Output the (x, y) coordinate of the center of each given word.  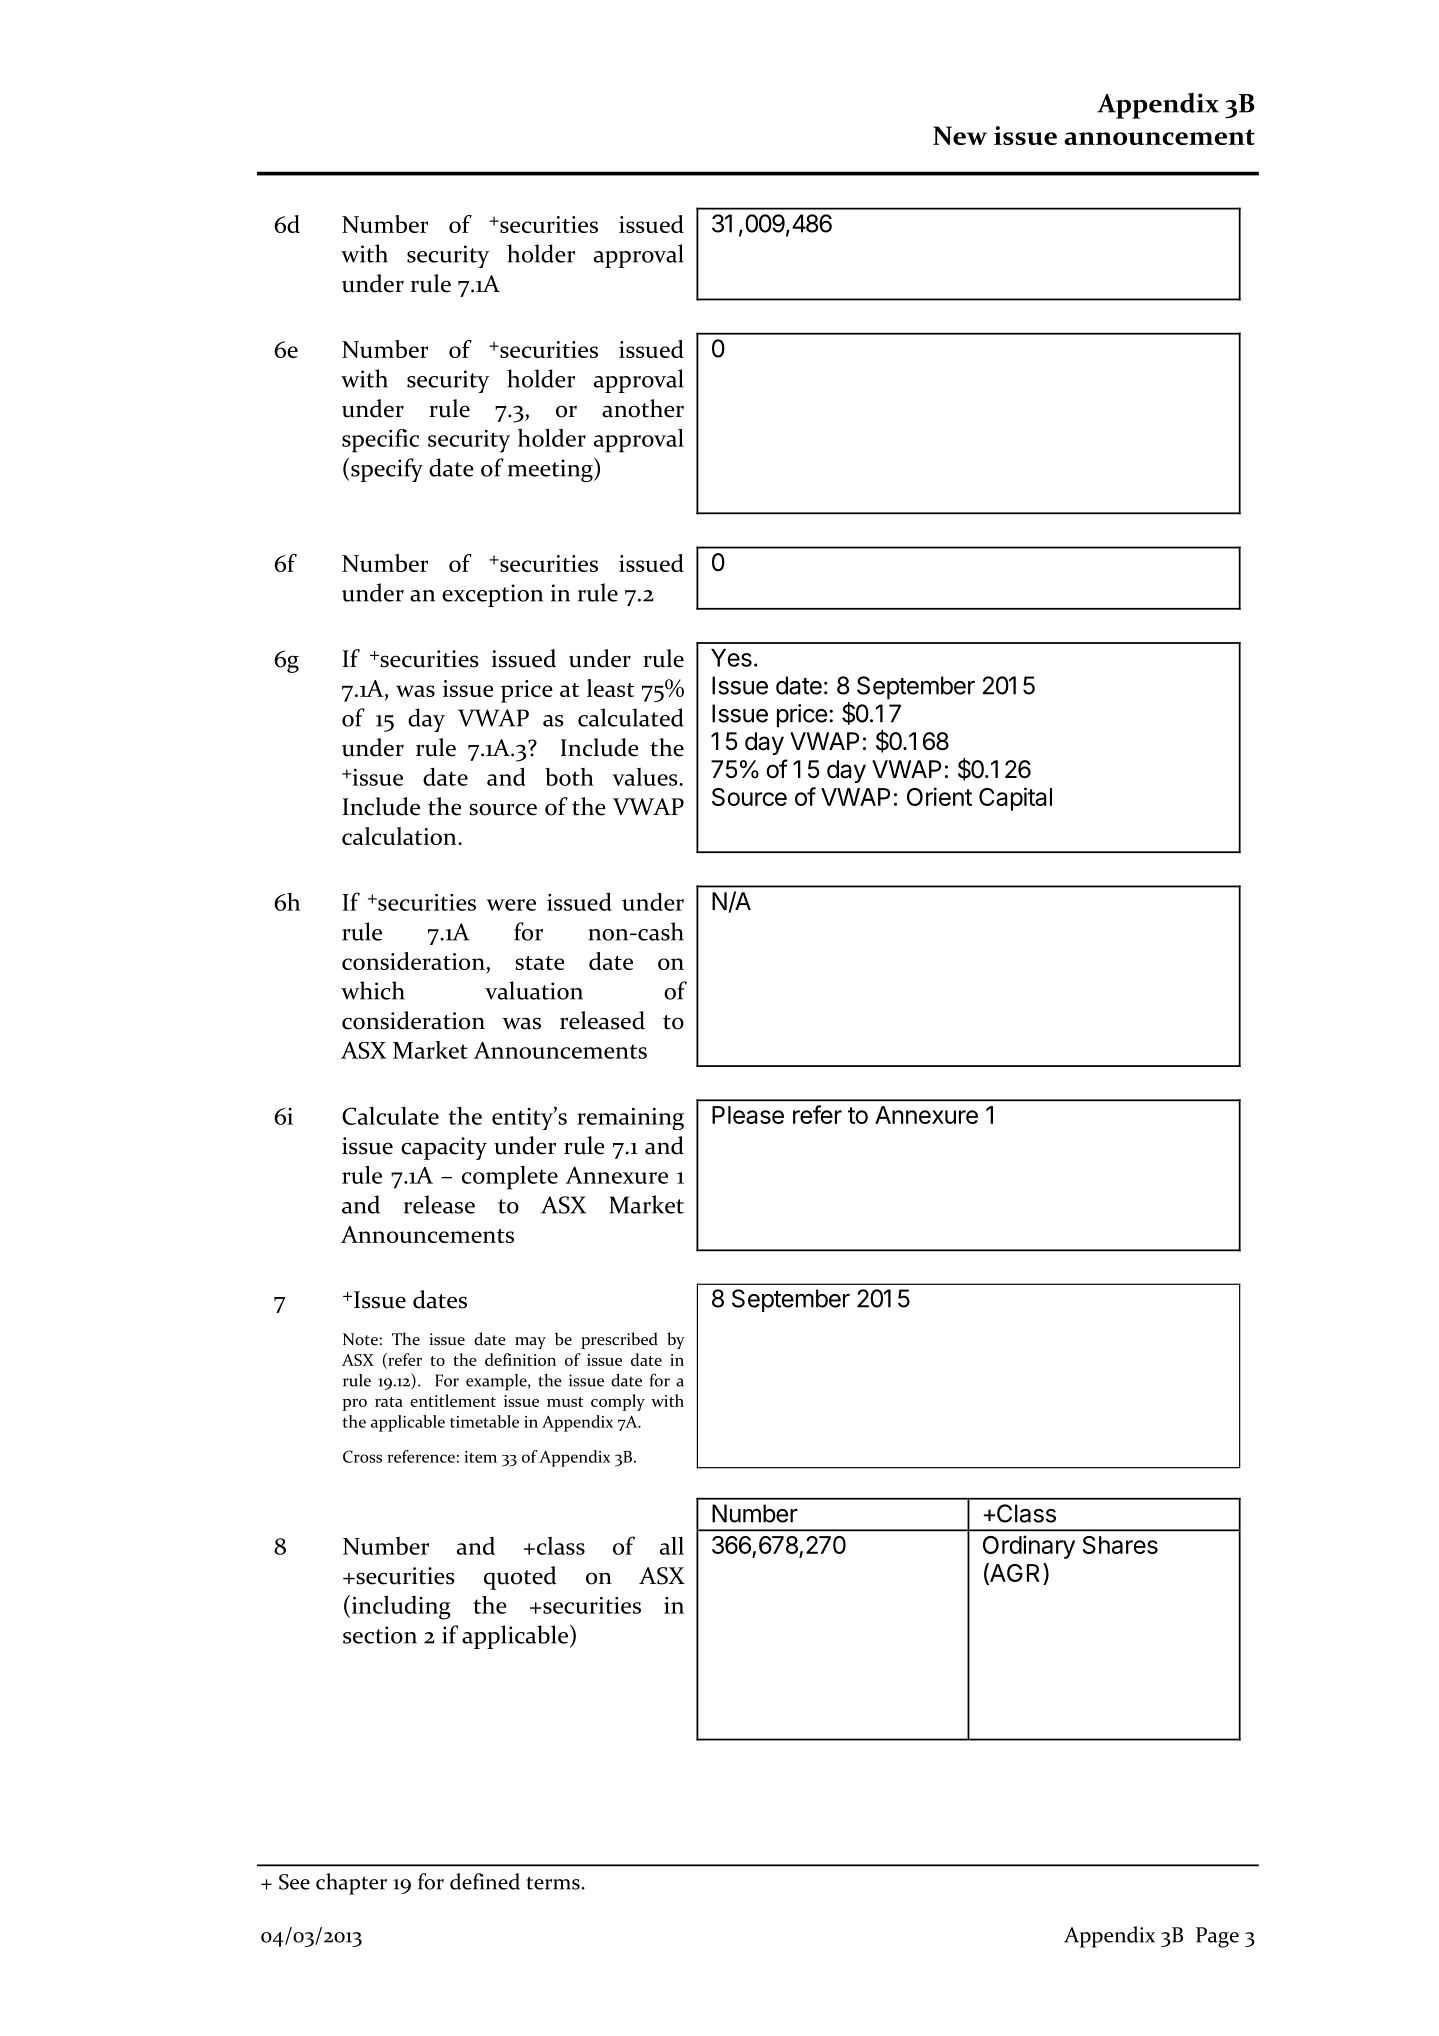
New (960, 135)
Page (1217, 1937)
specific (380, 441)
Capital (1015, 799)
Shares (1120, 1545)
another (643, 408)
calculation (400, 836)
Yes (731, 658)
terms (553, 1883)
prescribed (619, 1340)
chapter (351, 1884)
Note (360, 1339)
